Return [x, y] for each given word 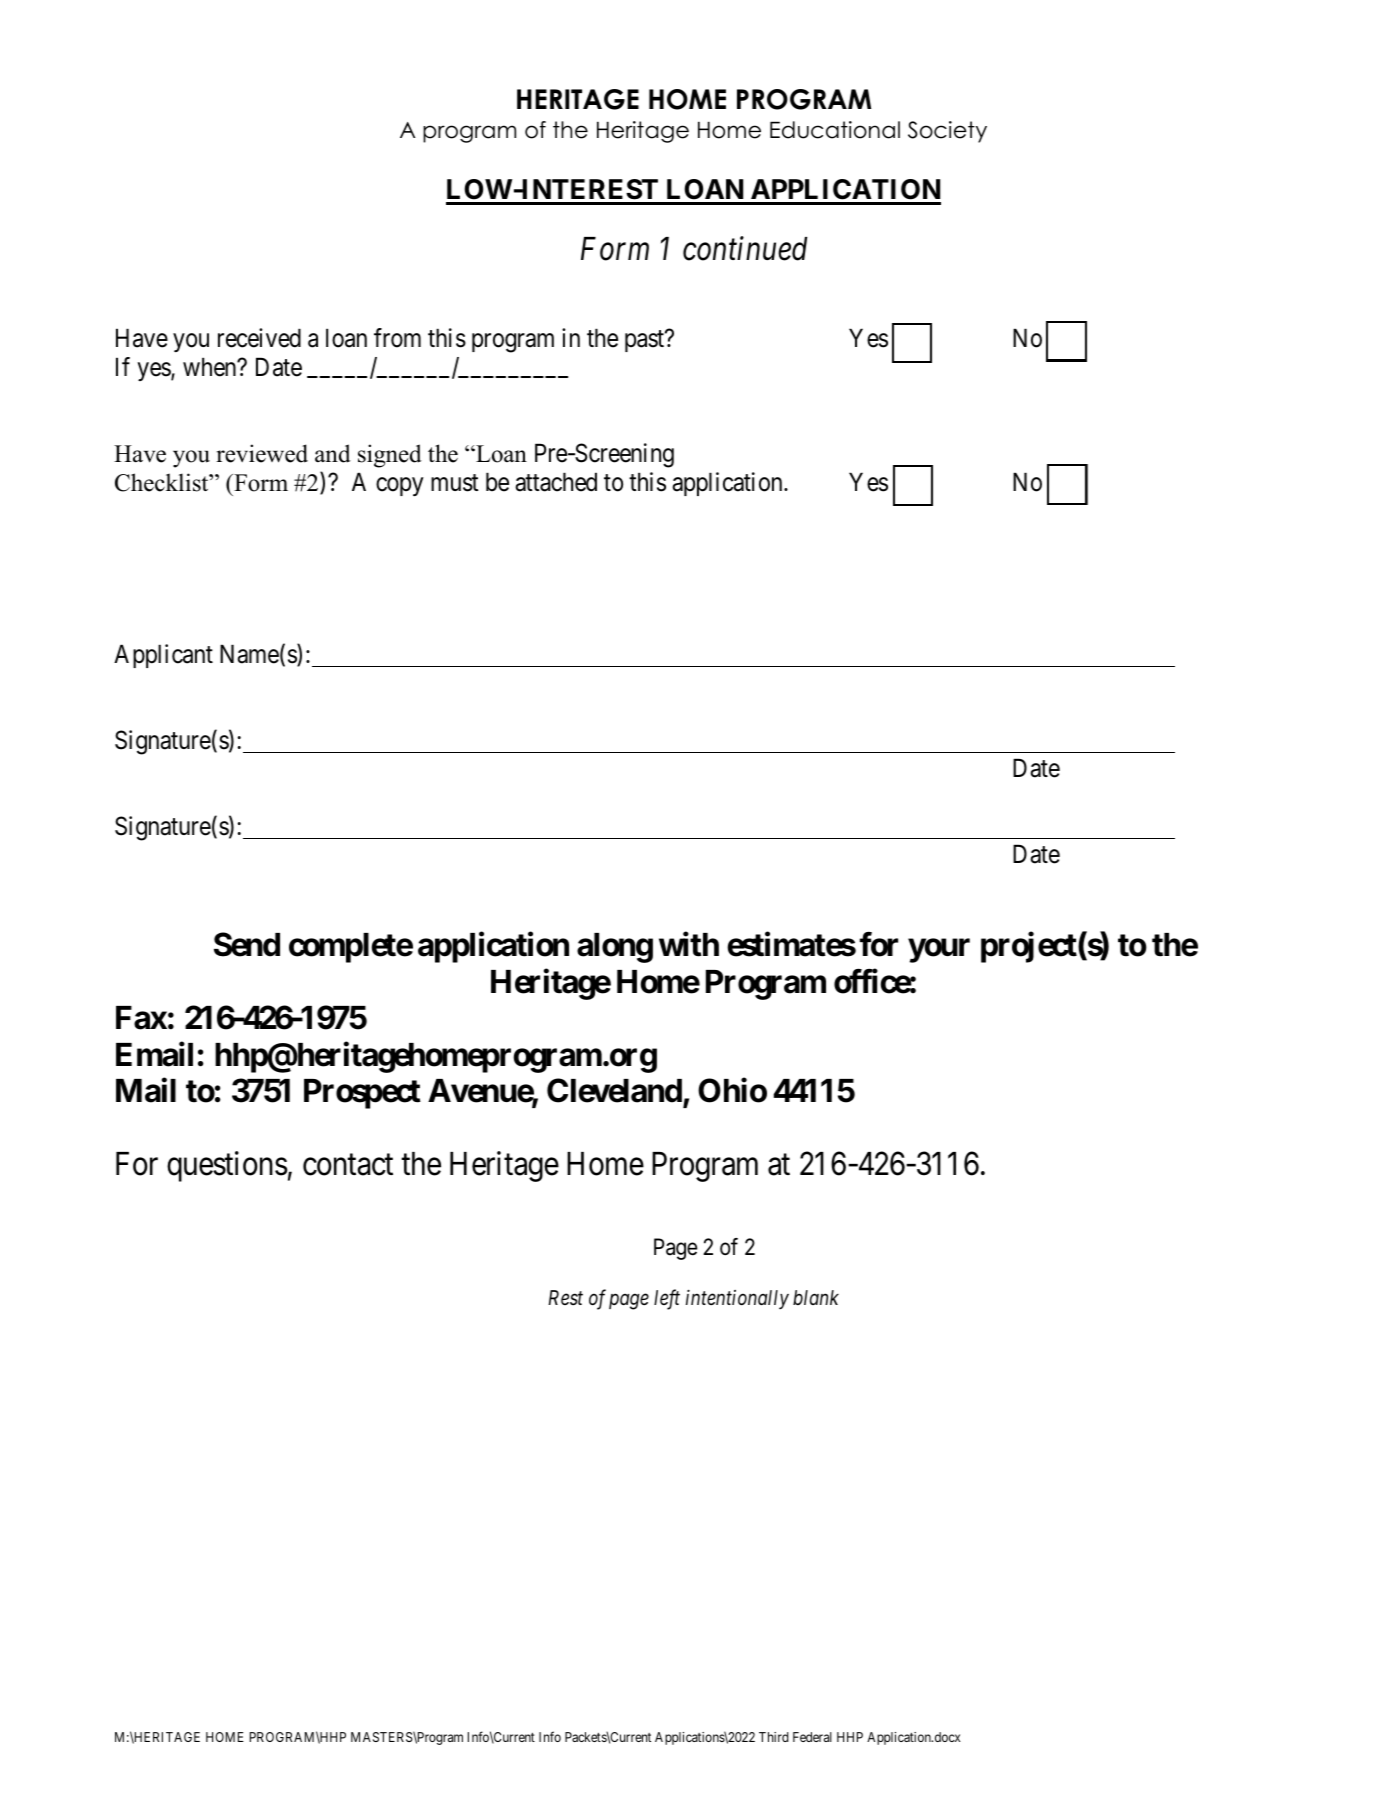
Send [247, 944]
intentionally [737, 1299]
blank [816, 1297]
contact [348, 1165]
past [645, 341]
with [689, 944]
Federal [812, 1737]
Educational [835, 130]
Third [774, 1737]
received [259, 338]
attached [556, 482]
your [939, 951]
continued [745, 248]
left [667, 1299]
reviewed [262, 453]
